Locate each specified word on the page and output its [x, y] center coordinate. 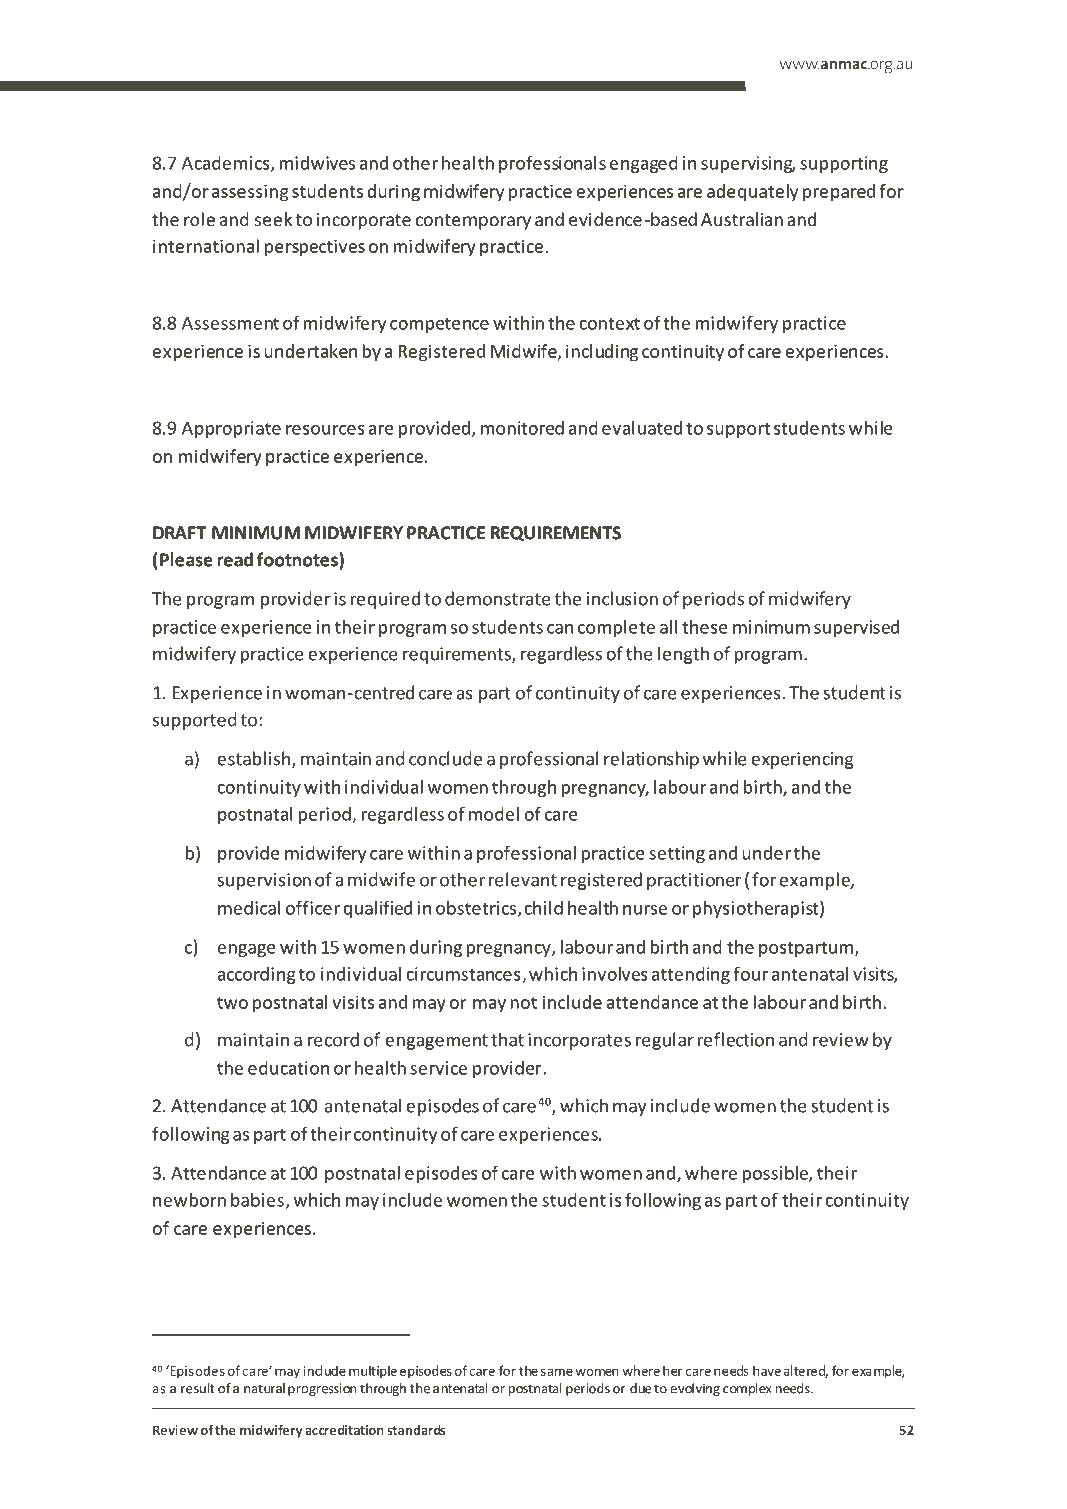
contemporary [473, 222]
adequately [752, 193]
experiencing [802, 760]
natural [264, 1388]
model [494, 814]
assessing [250, 193]
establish [255, 759]
